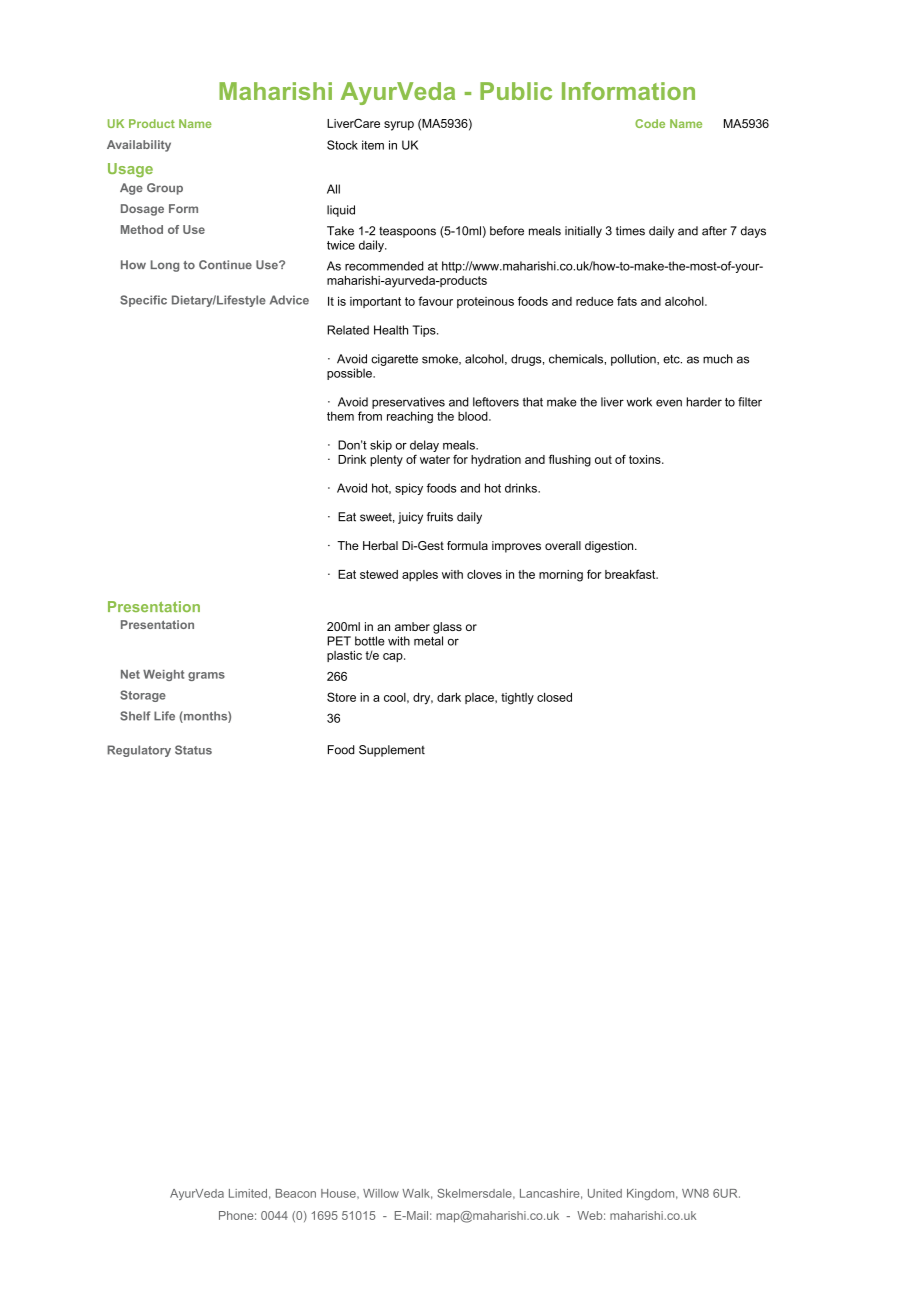 Image resolution: width=924 pixels, height=1308 pixels. What do you see at coordinates (206, 676) in the page?
I see `grams` at bounding box center [206, 676].
